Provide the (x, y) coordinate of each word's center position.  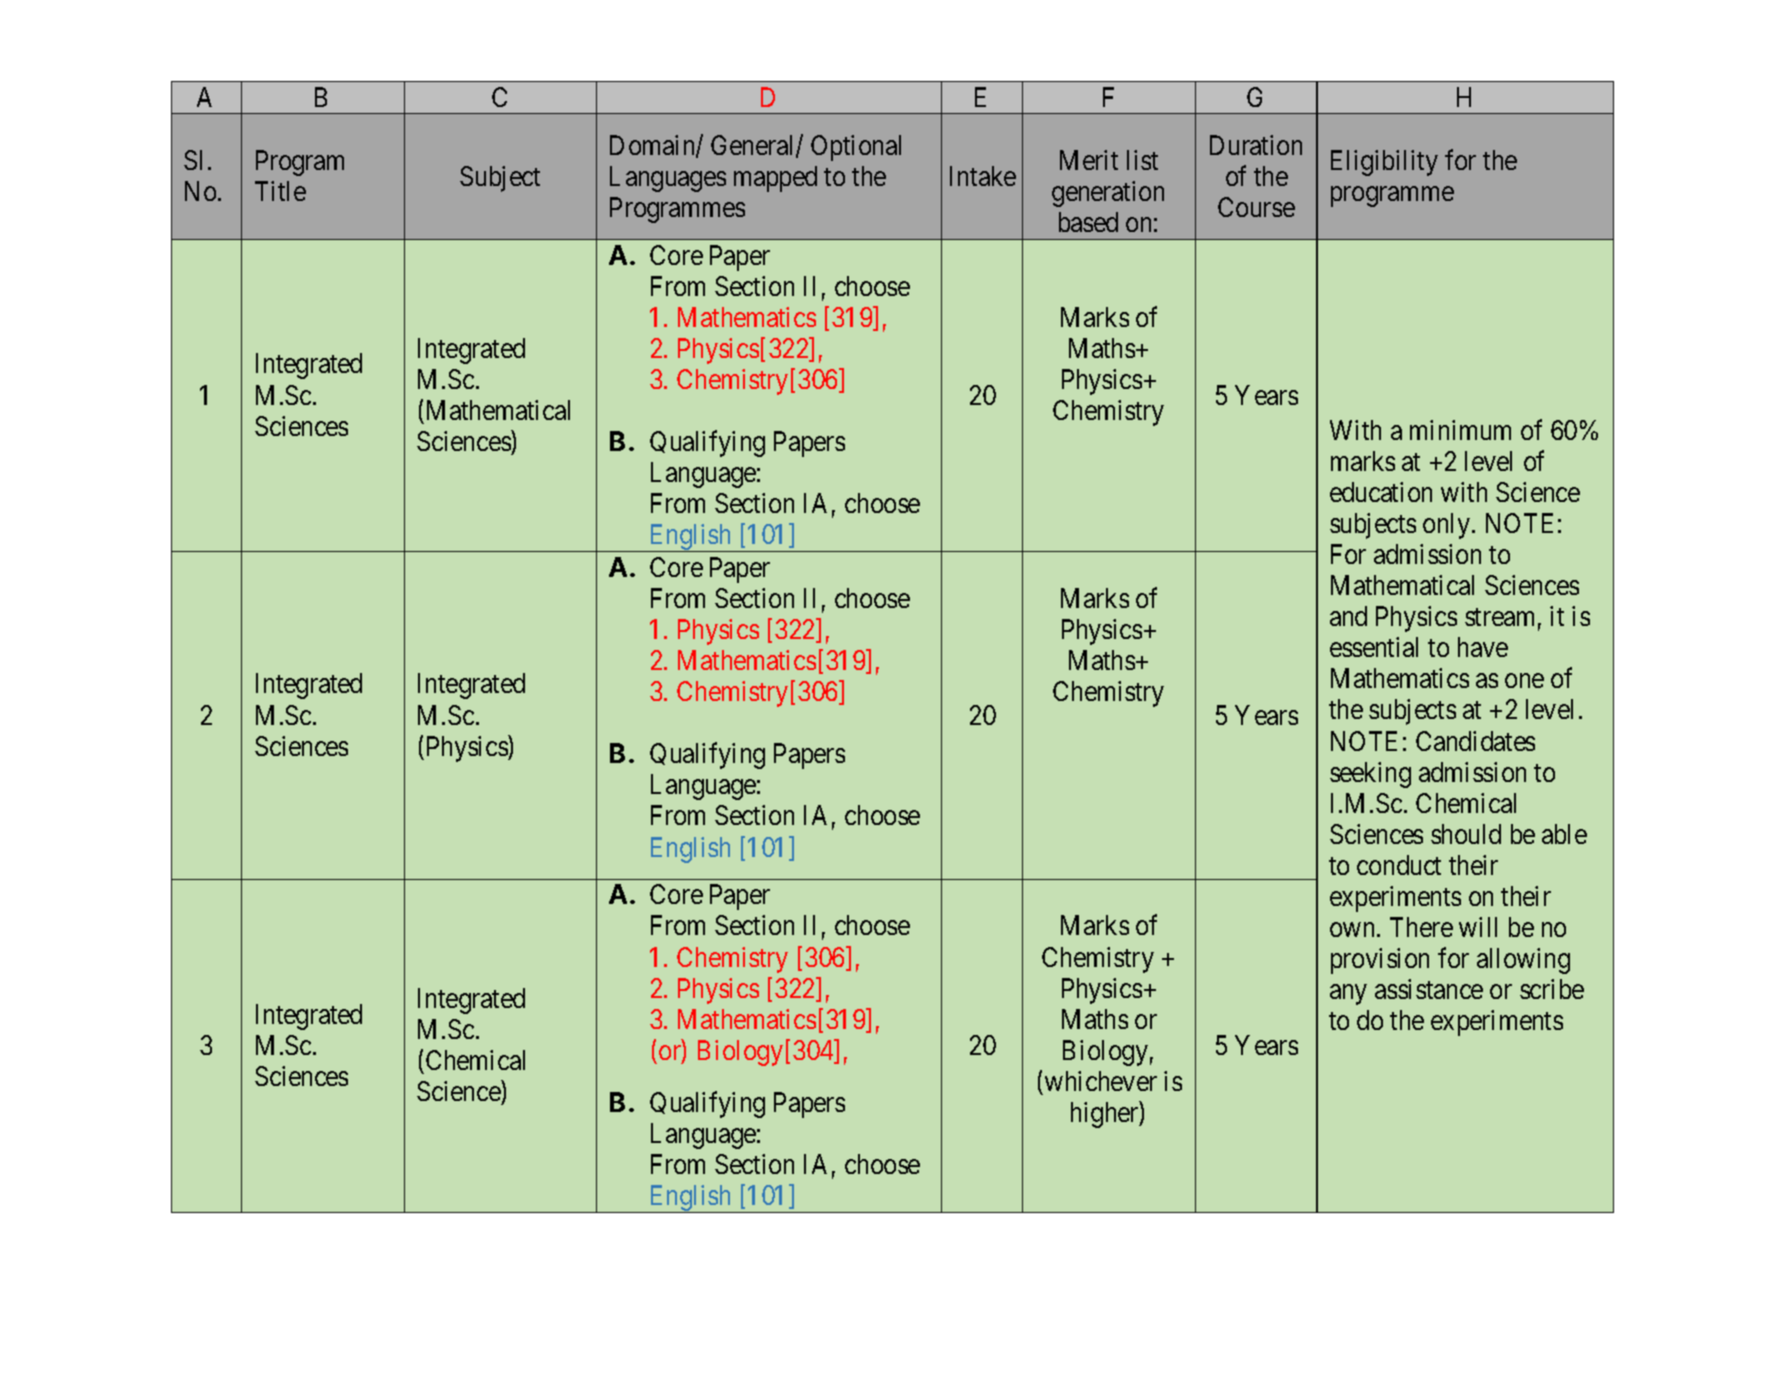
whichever (1101, 1081)
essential (1374, 647)
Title (280, 191)
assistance (1429, 989)
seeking (1370, 775)
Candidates (1475, 741)
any (1348, 995)
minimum (1460, 430)
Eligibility (1384, 163)
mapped (775, 179)
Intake (983, 176)
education (1381, 492)
